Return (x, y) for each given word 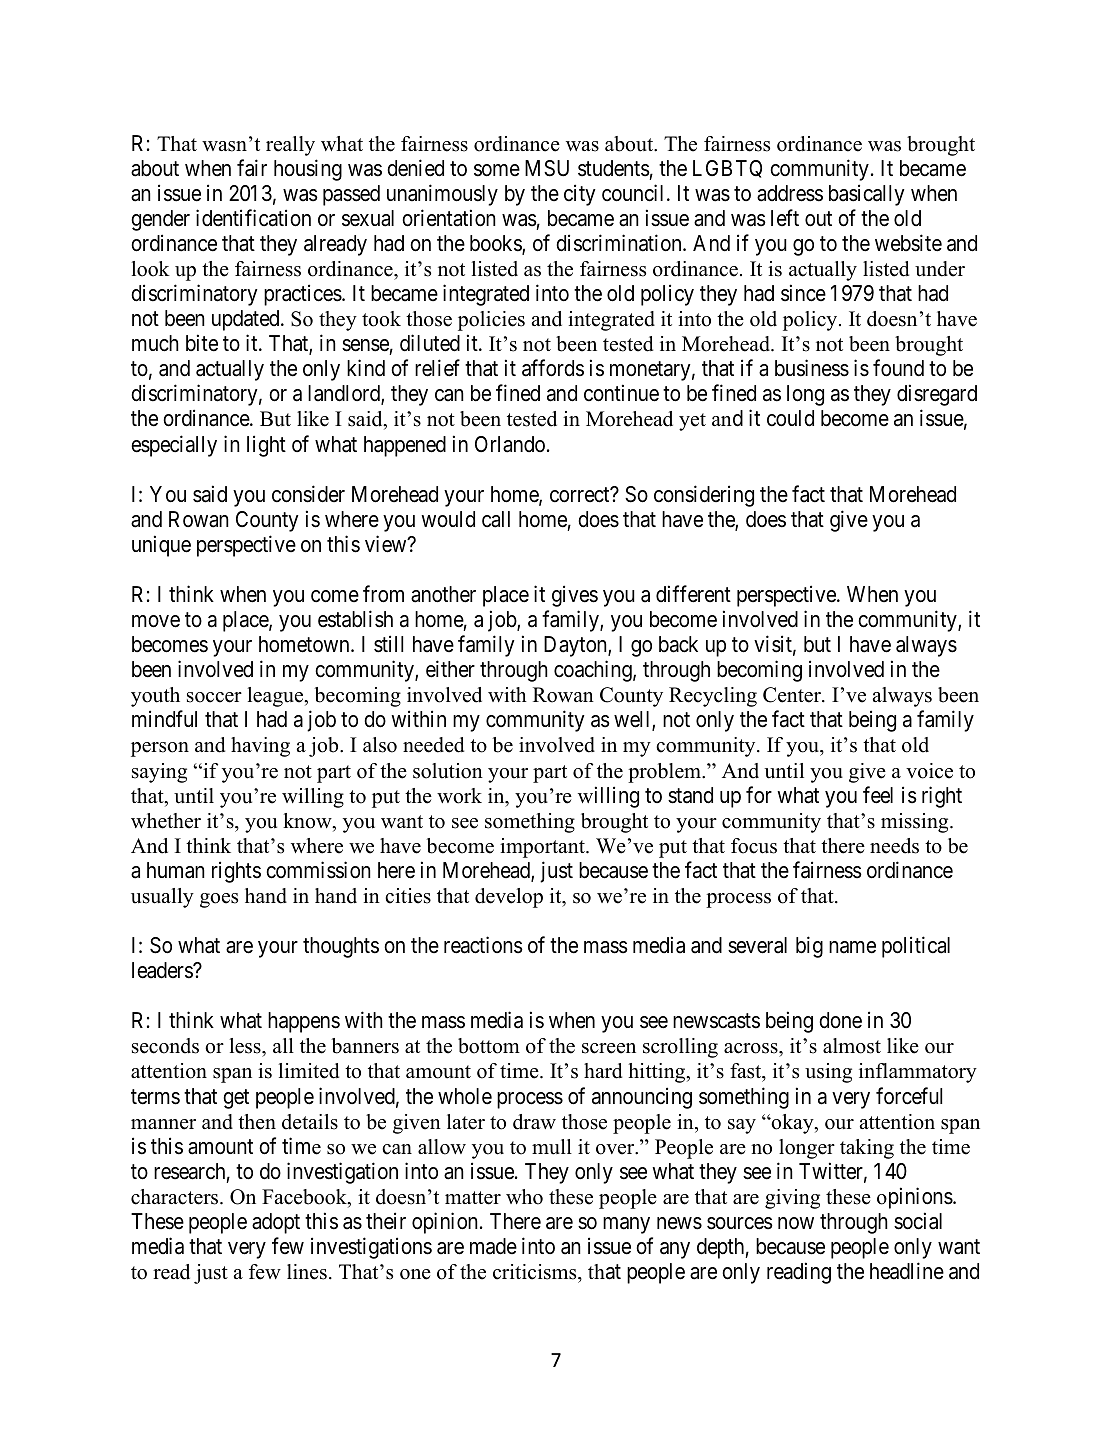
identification (253, 218)
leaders (163, 970)
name (852, 947)
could (790, 418)
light (266, 446)
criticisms (536, 1272)
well (633, 721)
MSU (547, 168)
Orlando (510, 444)
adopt (276, 1223)
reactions (483, 945)
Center (793, 695)
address (790, 193)
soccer (214, 697)
